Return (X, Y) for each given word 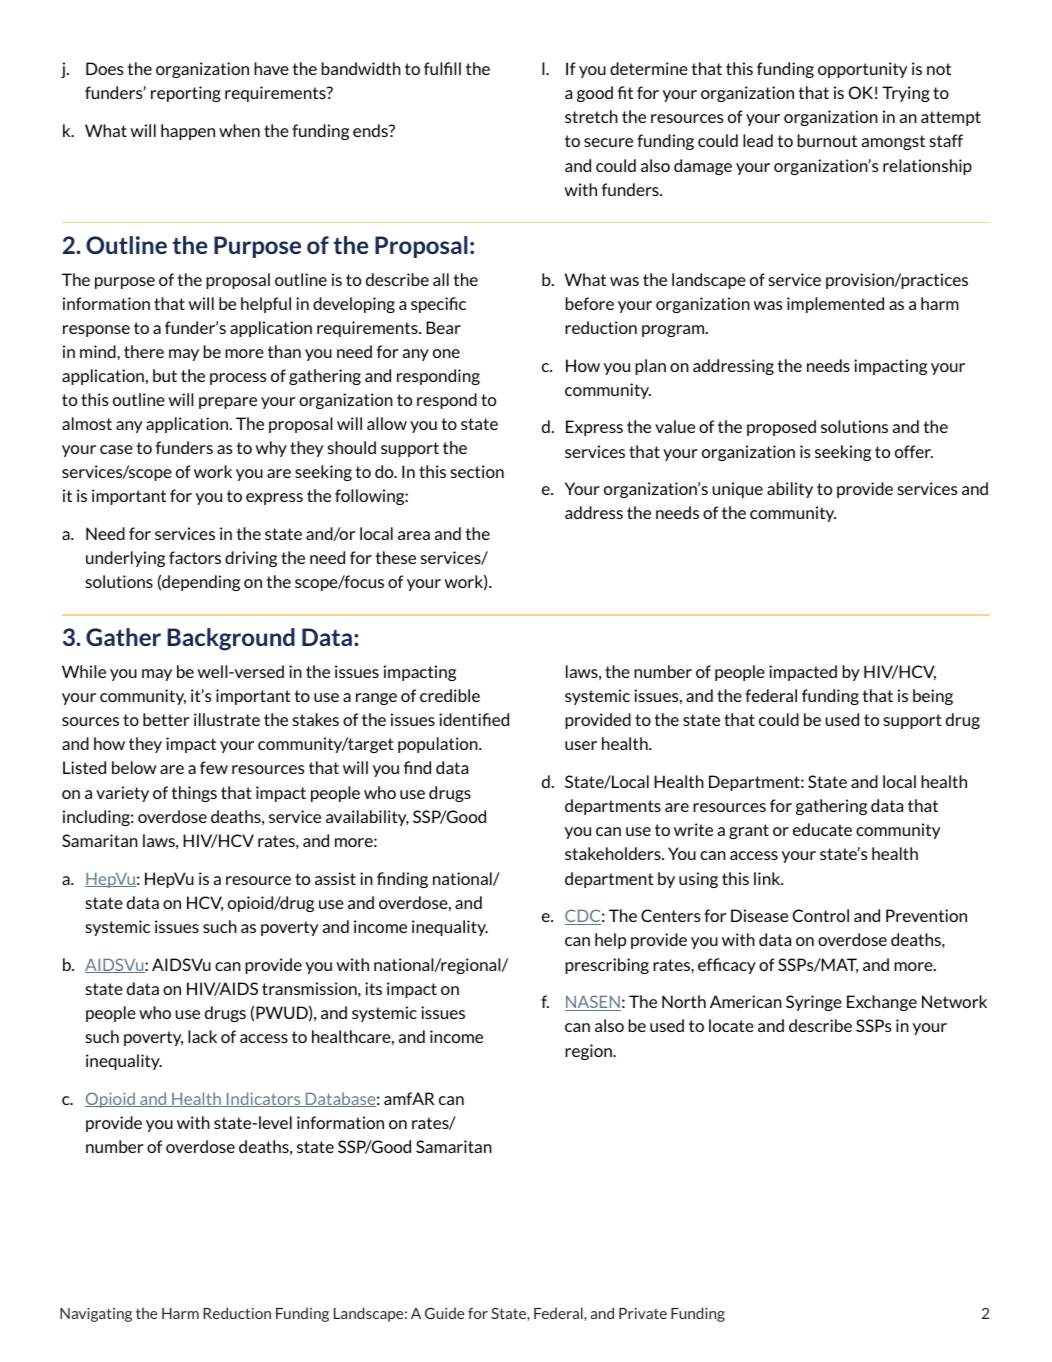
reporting (186, 94)
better (166, 719)
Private (643, 1313)
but (165, 375)
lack (202, 1036)
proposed (781, 428)
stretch (591, 116)
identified (474, 719)
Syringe (814, 1003)
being (933, 697)
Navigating (96, 1314)
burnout (827, 140)
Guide (444, 1313)
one (446, 353)
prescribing (607, 966)
